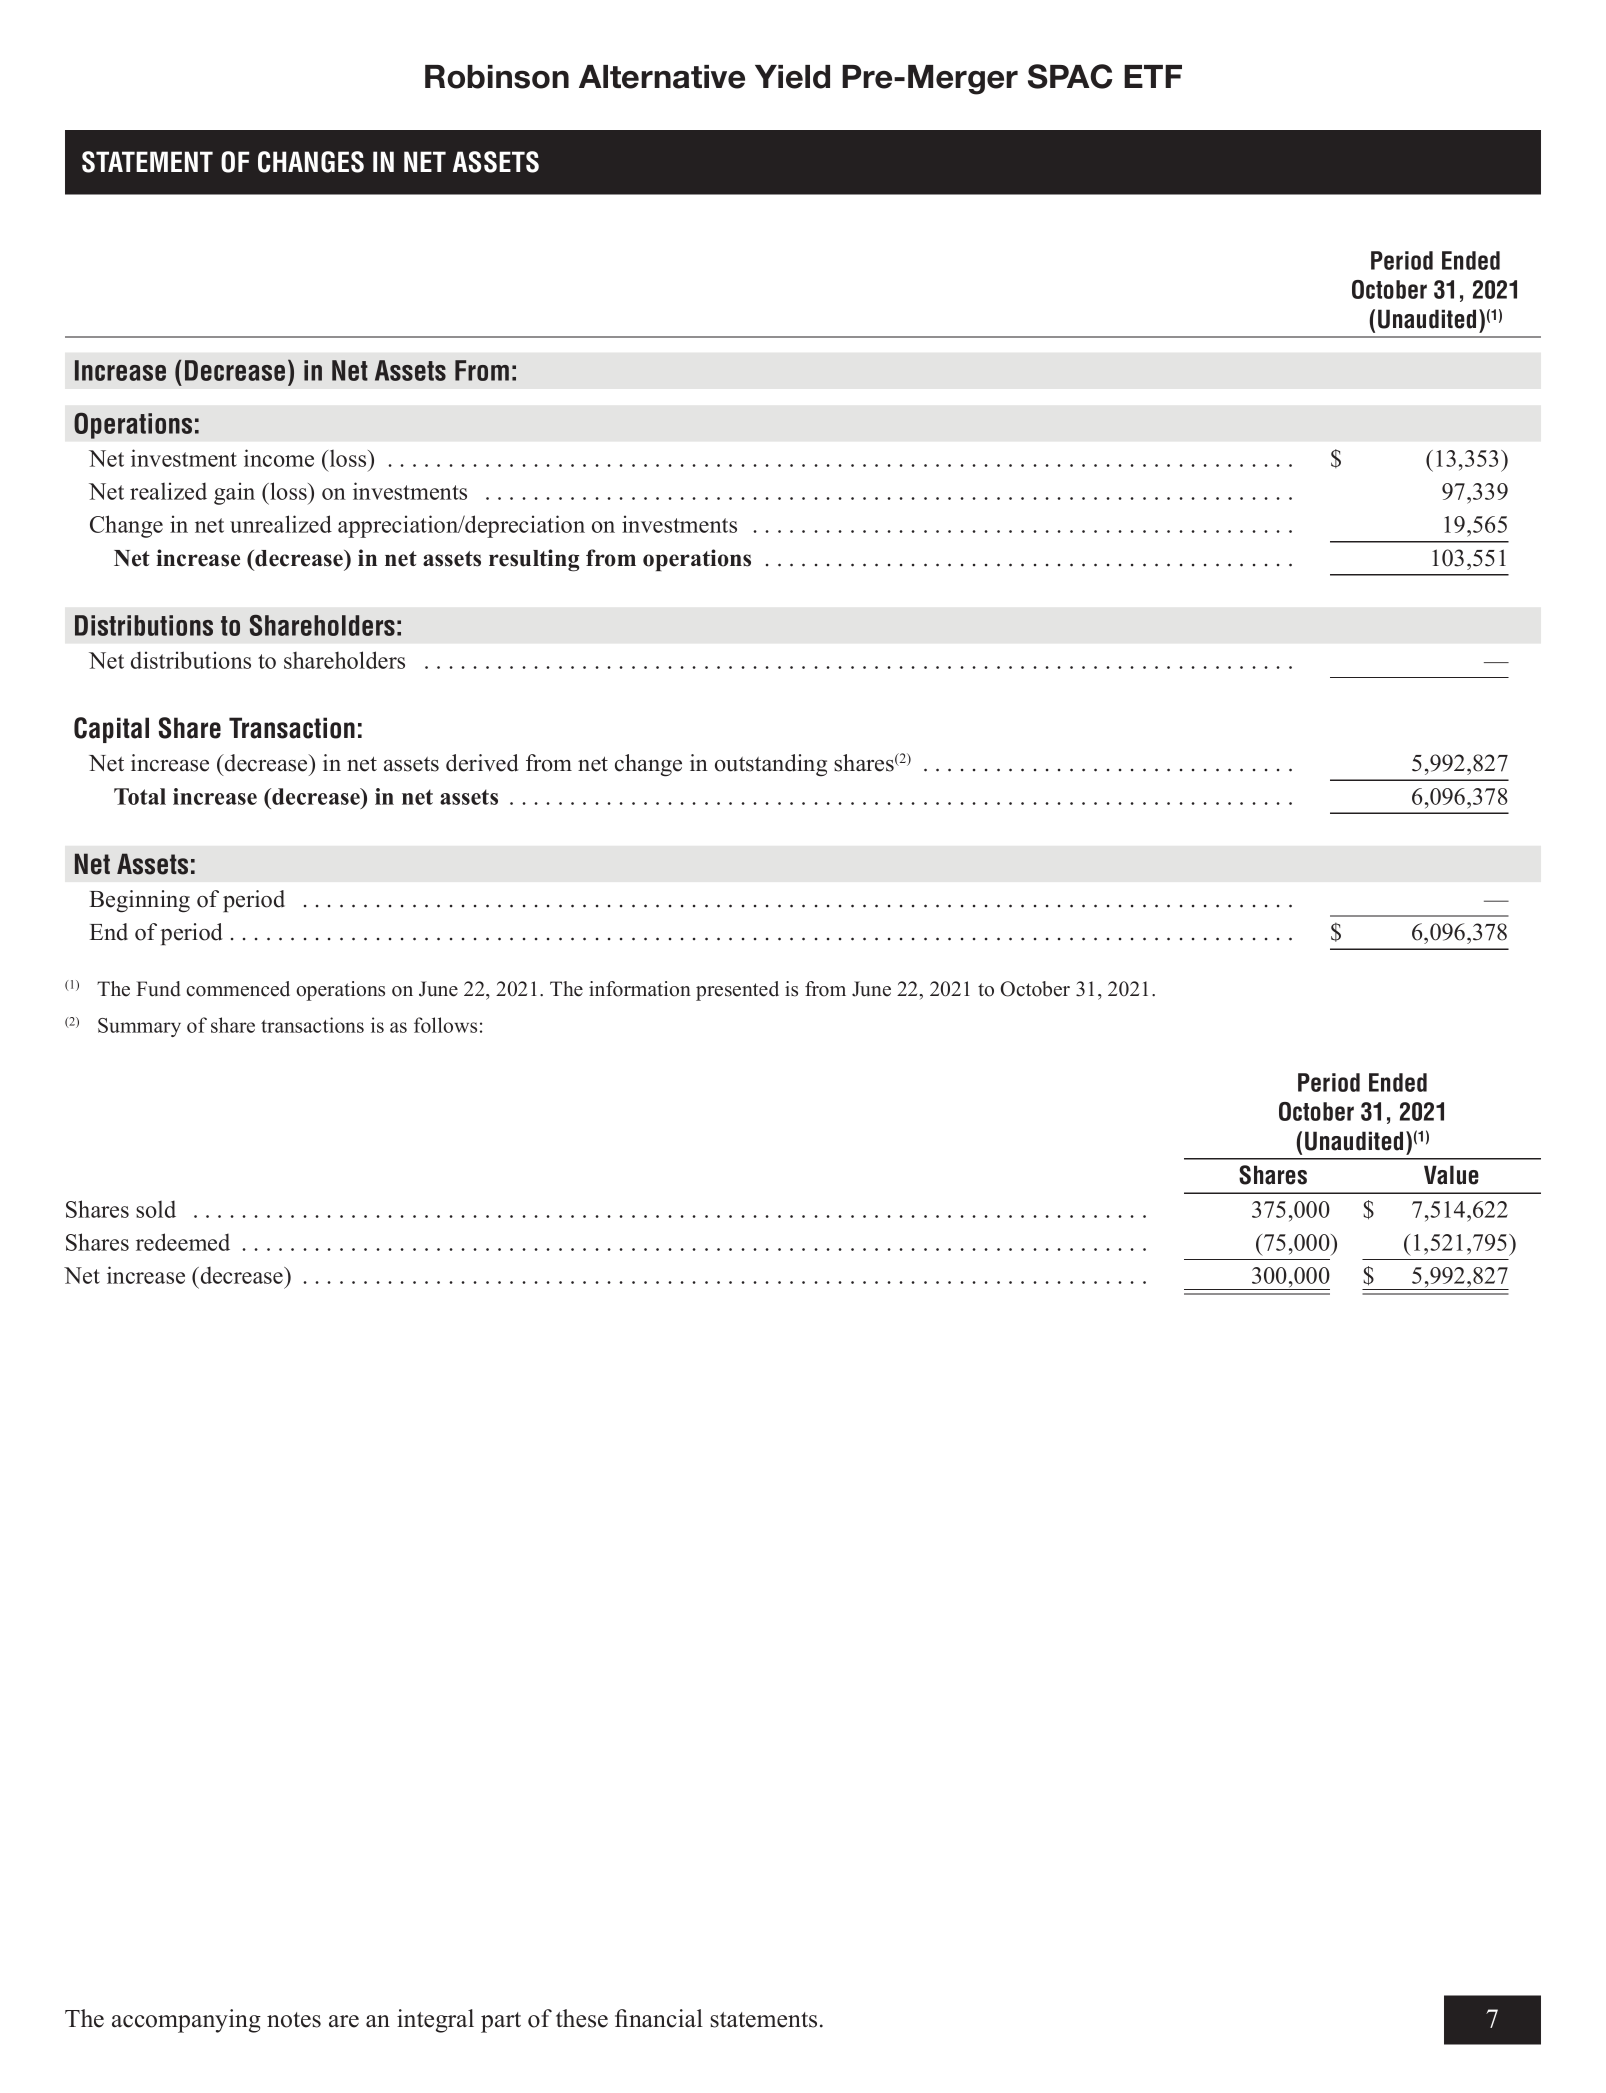  Describe the element at coordinates (1153, 76) in the page. I see `ETF` at that location.
